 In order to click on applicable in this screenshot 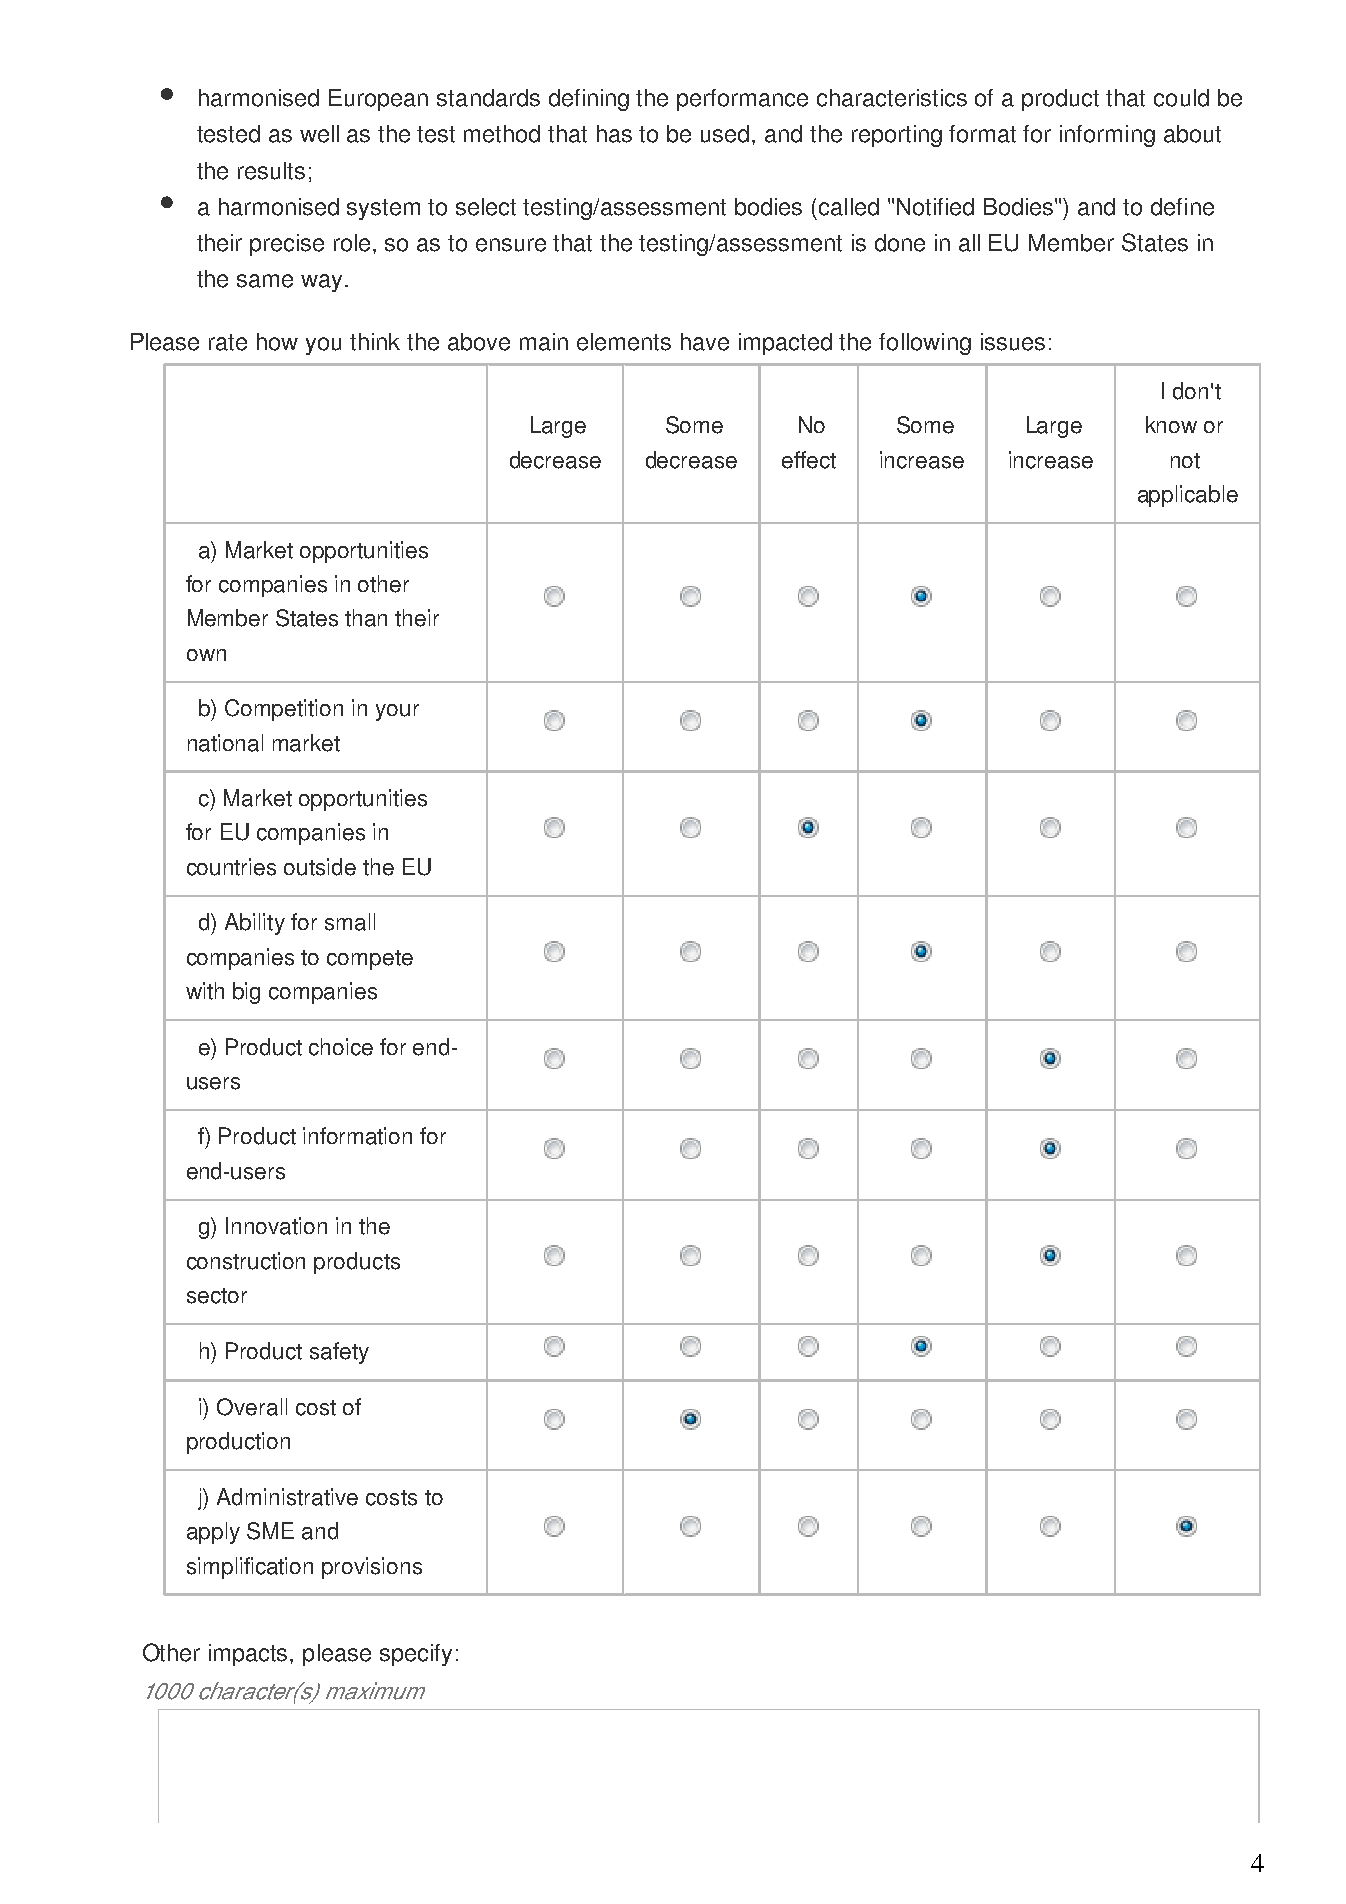, I will do `click(1188, 496)`.
